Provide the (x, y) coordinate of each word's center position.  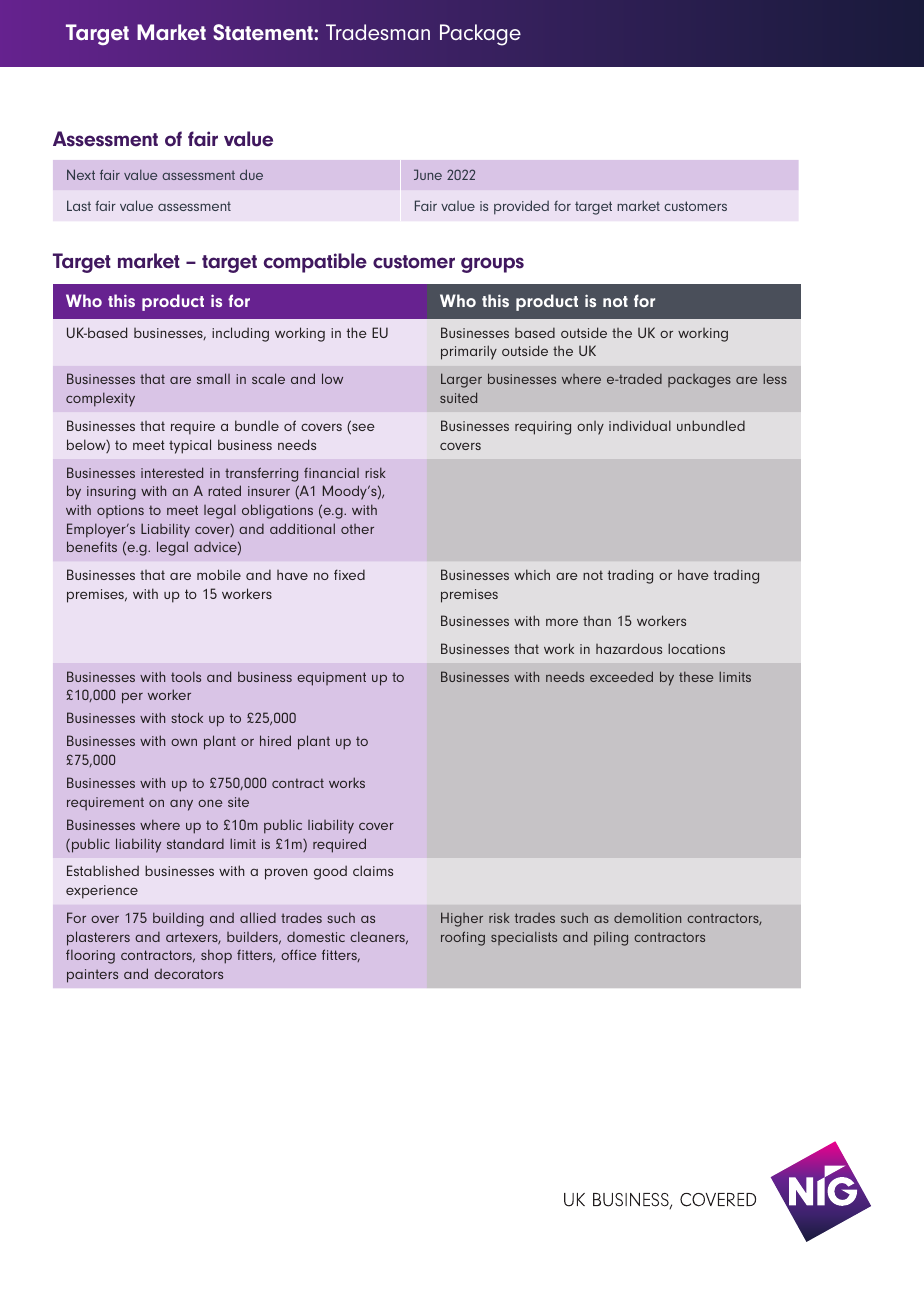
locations (696, 648)
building (178, 919)
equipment (331, 679)
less (775, 378)
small (213, 378)
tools (186, 676)
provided (521, 207)
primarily (469, 352)
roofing (463, 938)
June (428, 174)
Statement (264, 32)
